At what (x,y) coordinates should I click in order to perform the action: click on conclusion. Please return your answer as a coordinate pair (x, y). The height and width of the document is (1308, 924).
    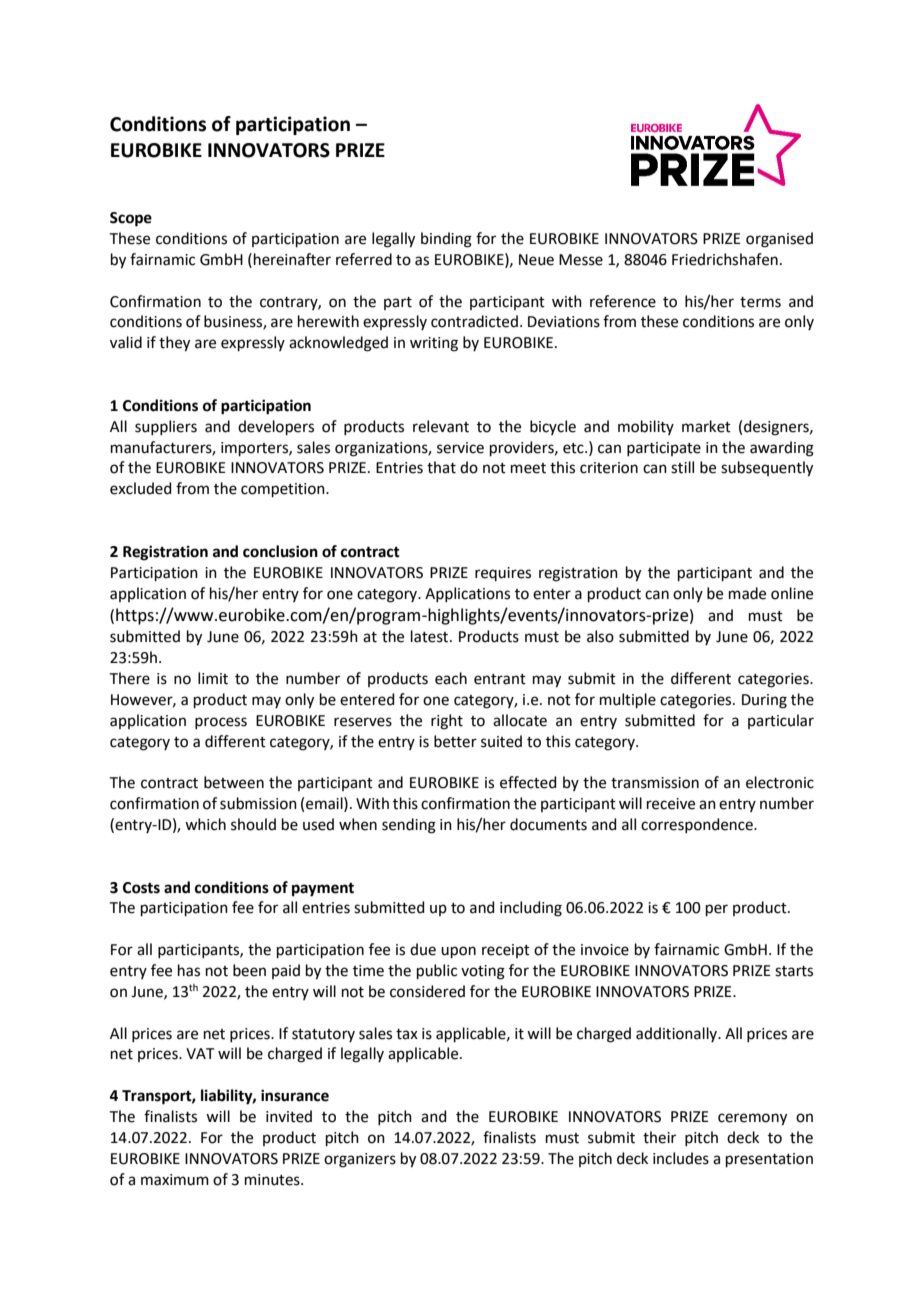
    Looking at the image, I should click on (280, 551).
